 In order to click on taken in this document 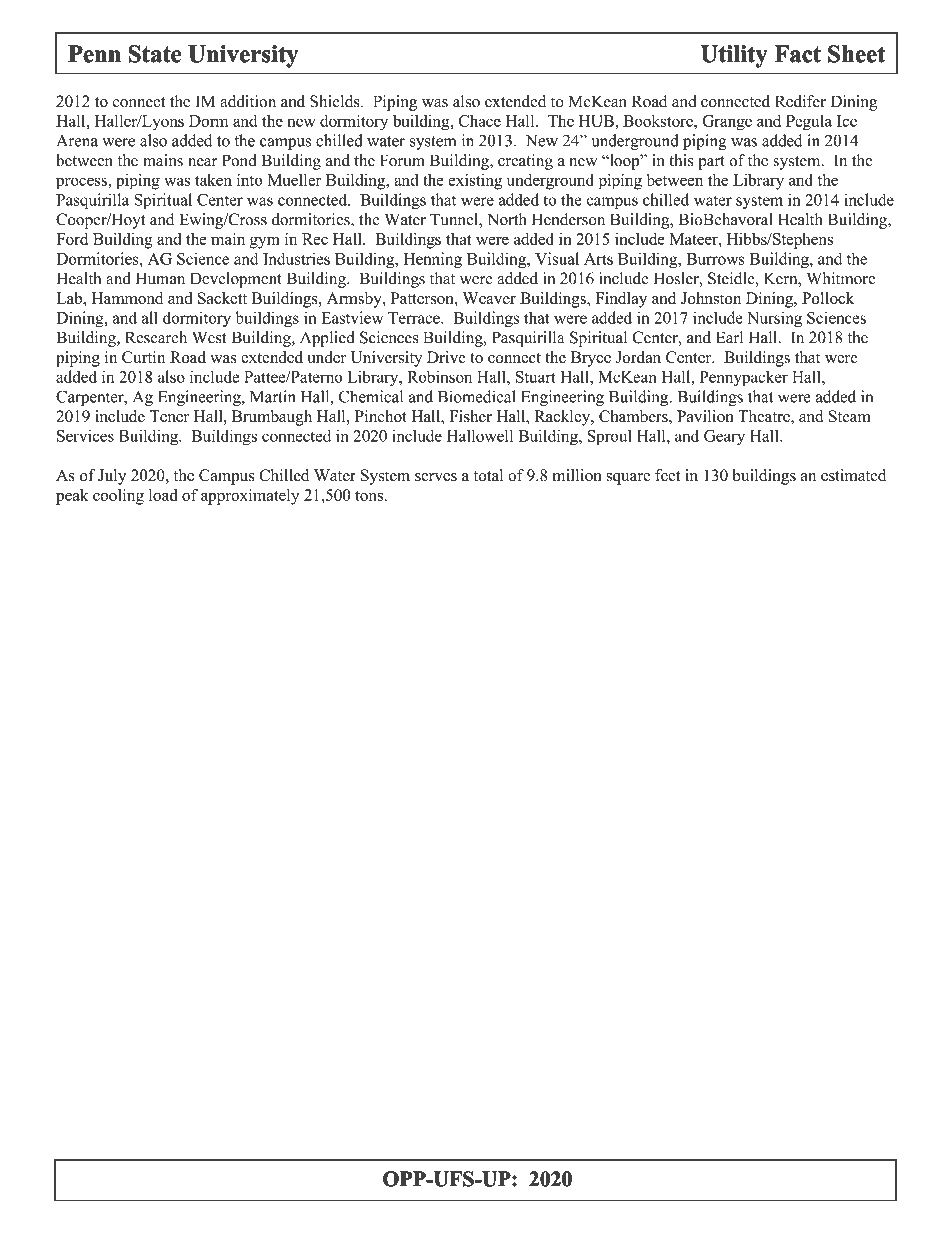, I will do `click(213, 180)`.
